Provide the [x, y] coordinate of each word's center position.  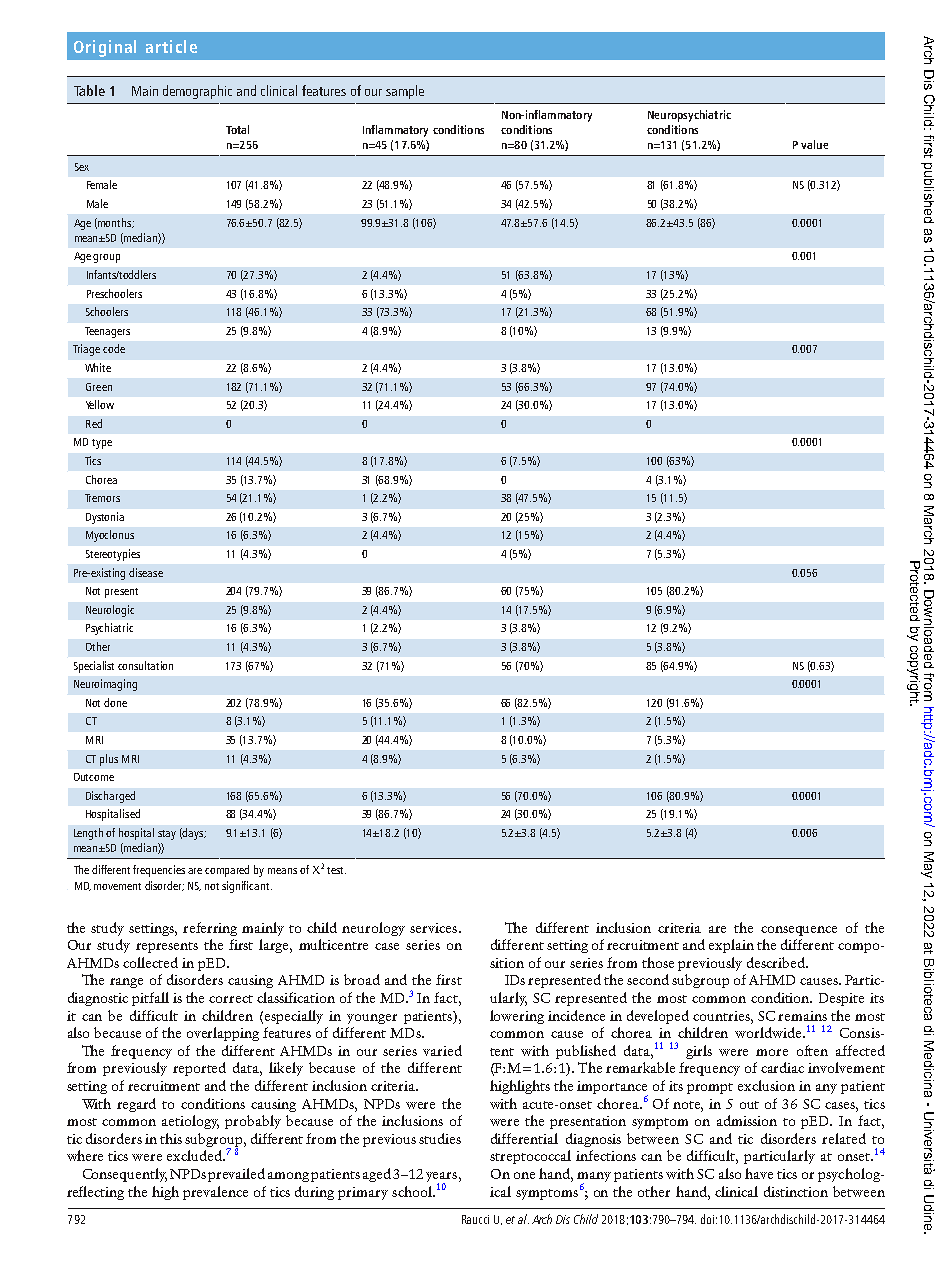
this [171, 1138]
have [759, 1173]
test [336, 870]
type [102, 444]
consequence [799, 931]
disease [146, 572]
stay [167, 835]
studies [440, 1138]
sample [405, 92]
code [114, 348]
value [814, 144]
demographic [197, 92]
